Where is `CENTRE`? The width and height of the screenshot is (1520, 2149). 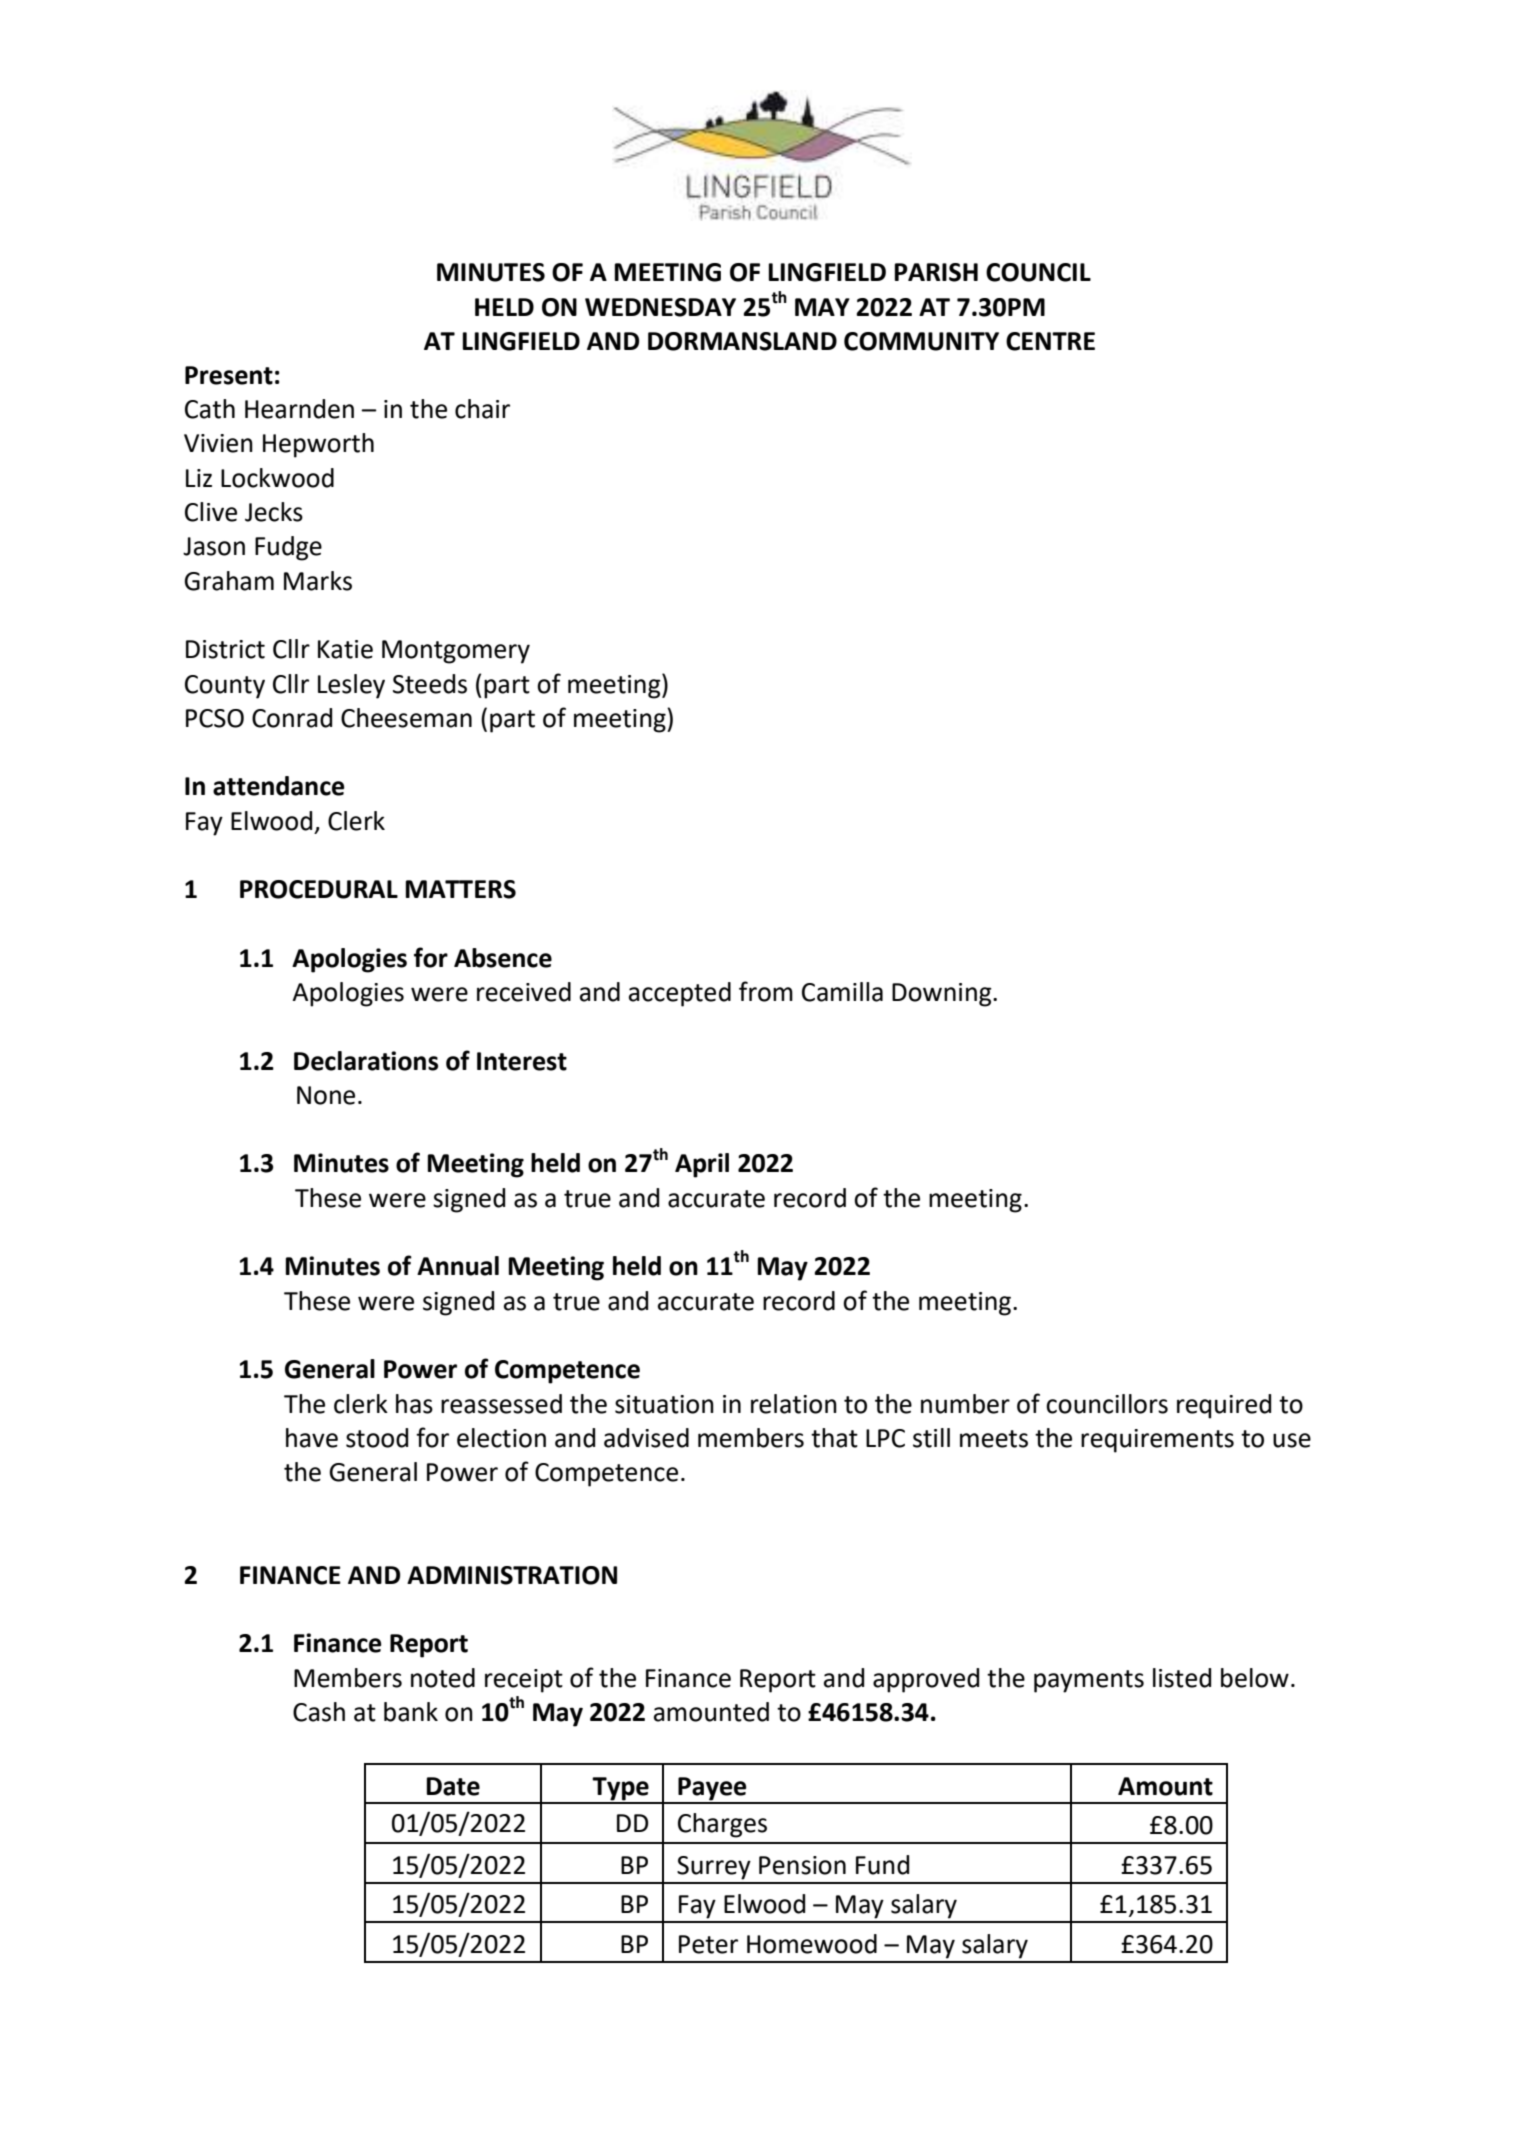
CENTRE is located at coordinates (1050, 341).
